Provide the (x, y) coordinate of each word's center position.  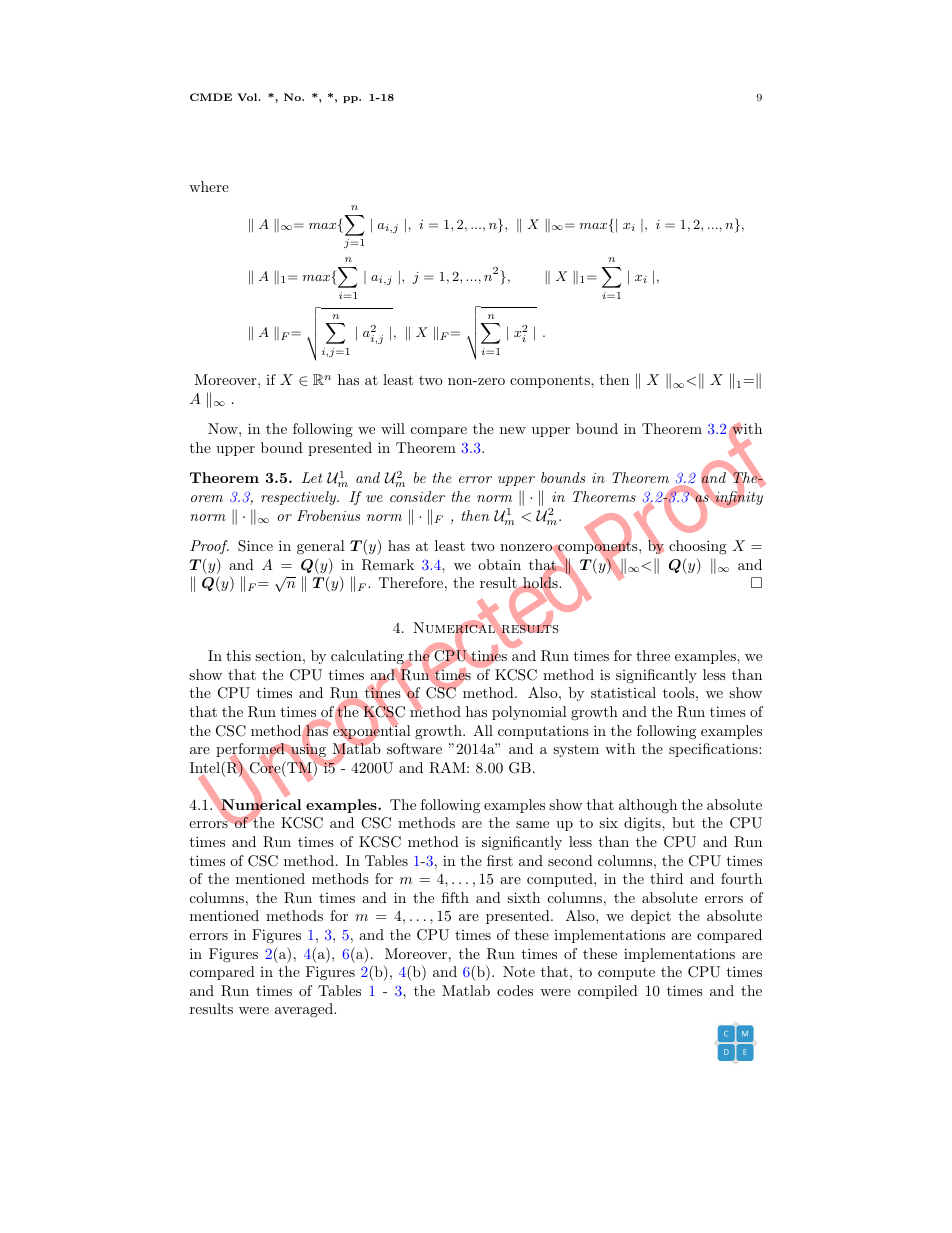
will (393, 428)
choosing (698, 547)
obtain (499, 564)
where (209, 186)
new (513, 430)
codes (515, 990)
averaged (305, 1010)
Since (255, 546)
